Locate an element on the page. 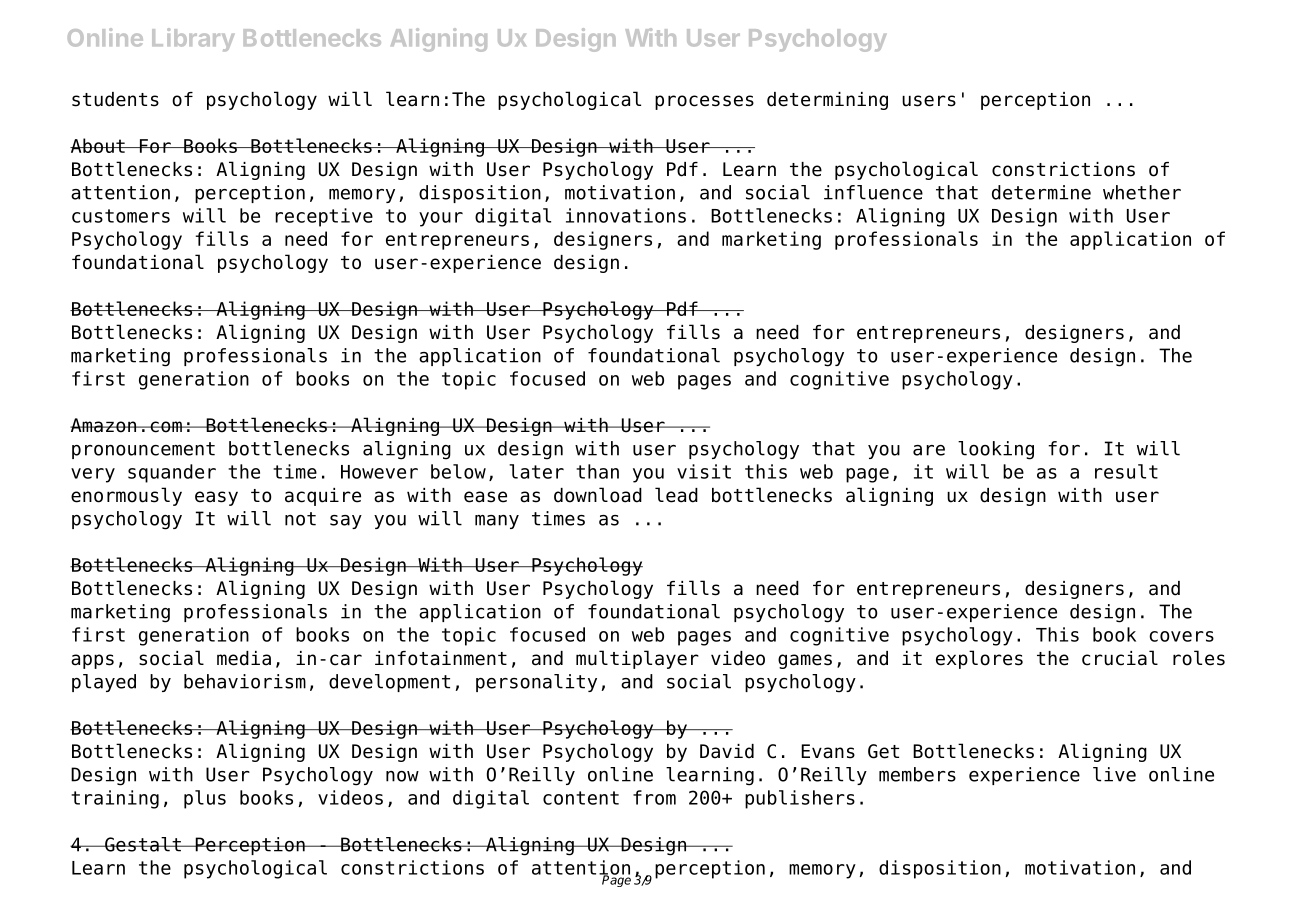  live is located at coordinates (1114, 774).
